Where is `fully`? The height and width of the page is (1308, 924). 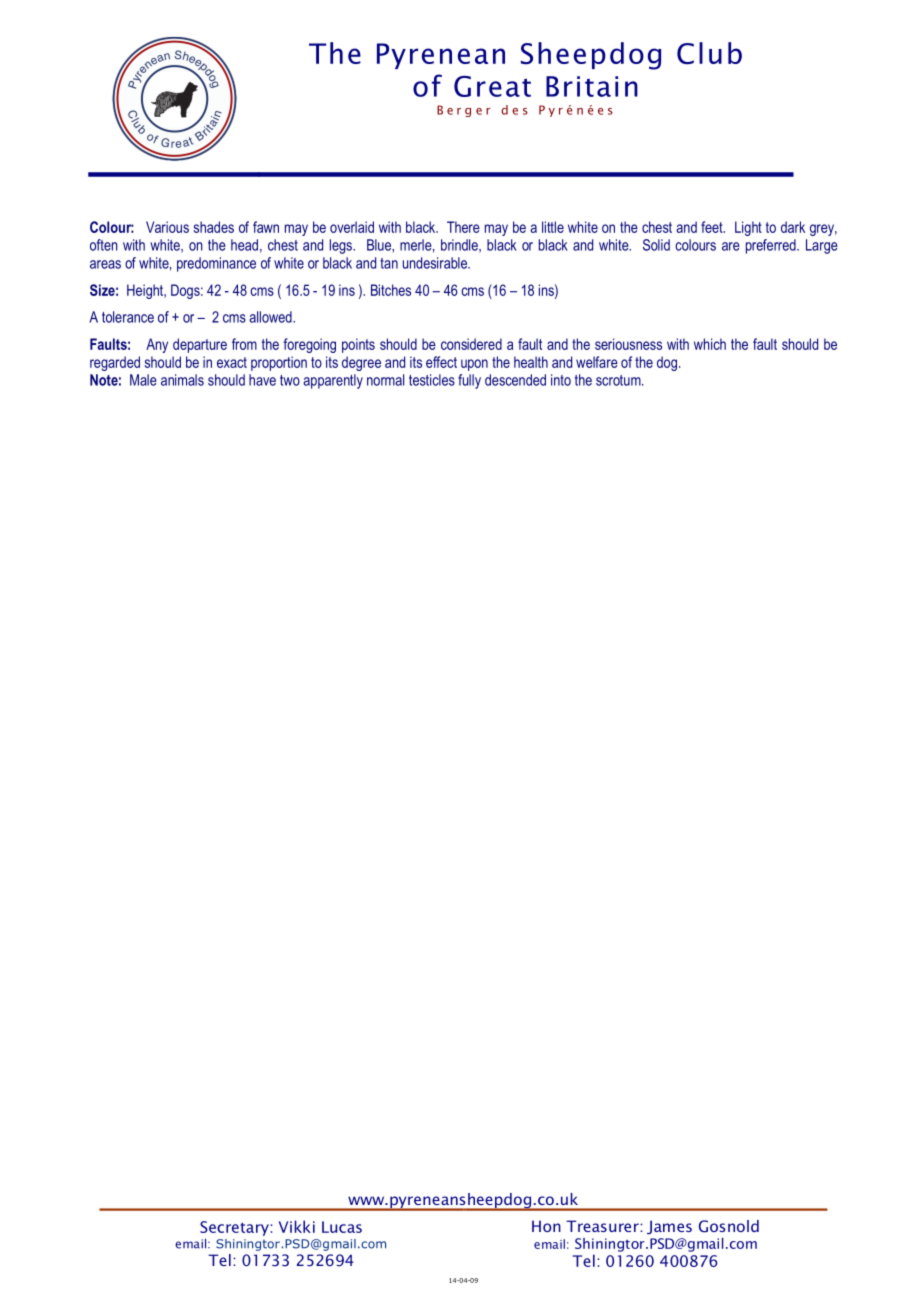
fully is located at coordinates (469, 381).
